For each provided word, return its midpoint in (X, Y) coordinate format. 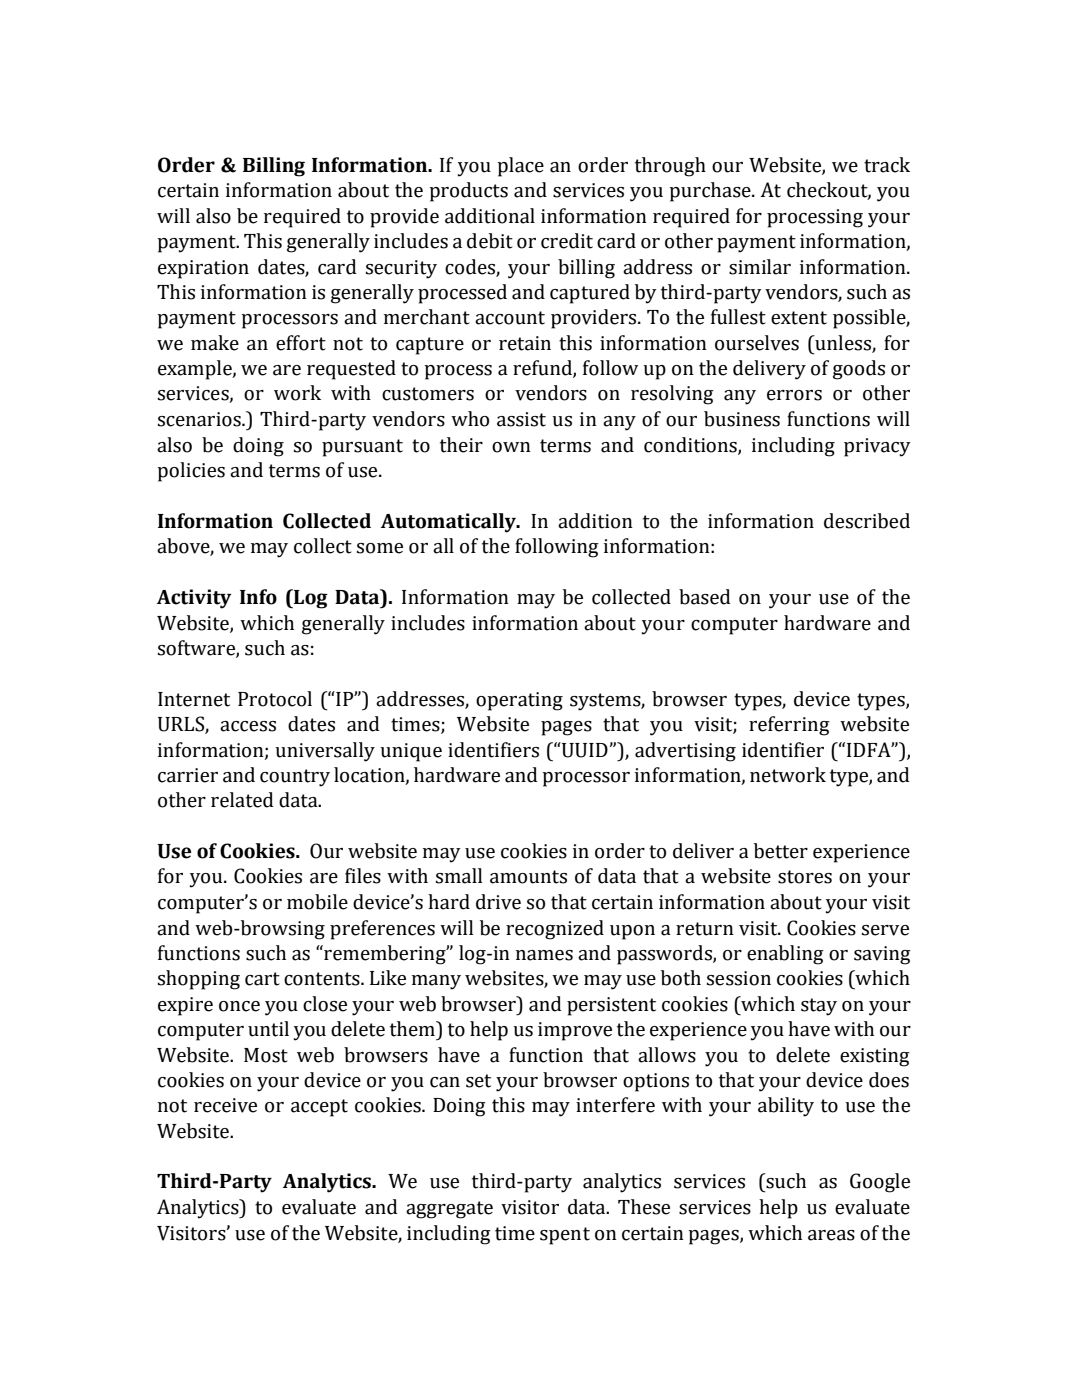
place (520, 167)
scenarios (200, 419)
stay (819, 1007)
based (705, 597)
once (239, 1006)
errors (794, 395)
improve (575, 1031)
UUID (585, 750)
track (887, 165)
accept (319, 1108)
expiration (203, 269)
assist (521, 419)
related (242, 800)
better (781, 851)
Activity (194, 599)
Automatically (449, 523)
